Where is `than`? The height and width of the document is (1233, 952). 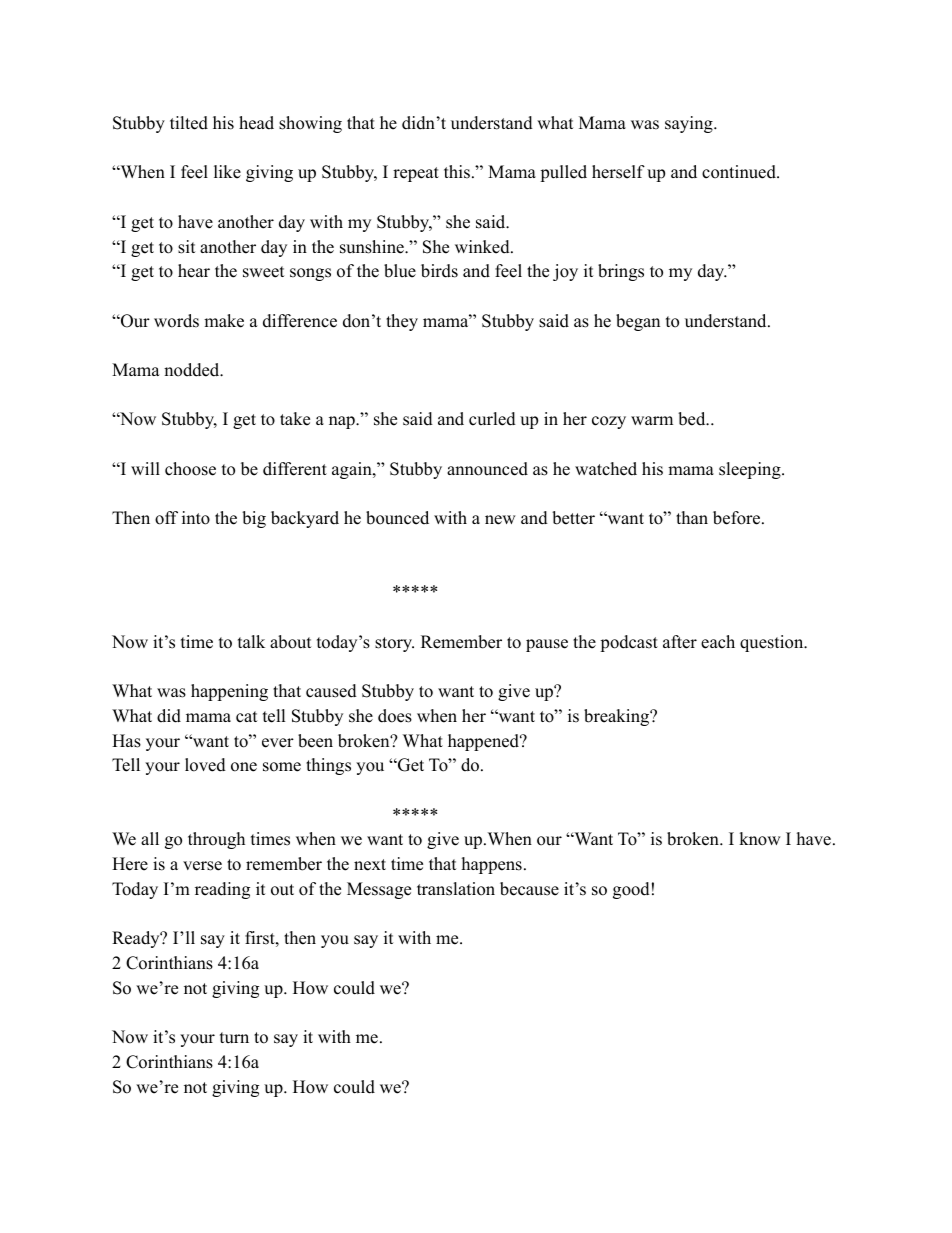 than is located at coordinates (692, 517).
